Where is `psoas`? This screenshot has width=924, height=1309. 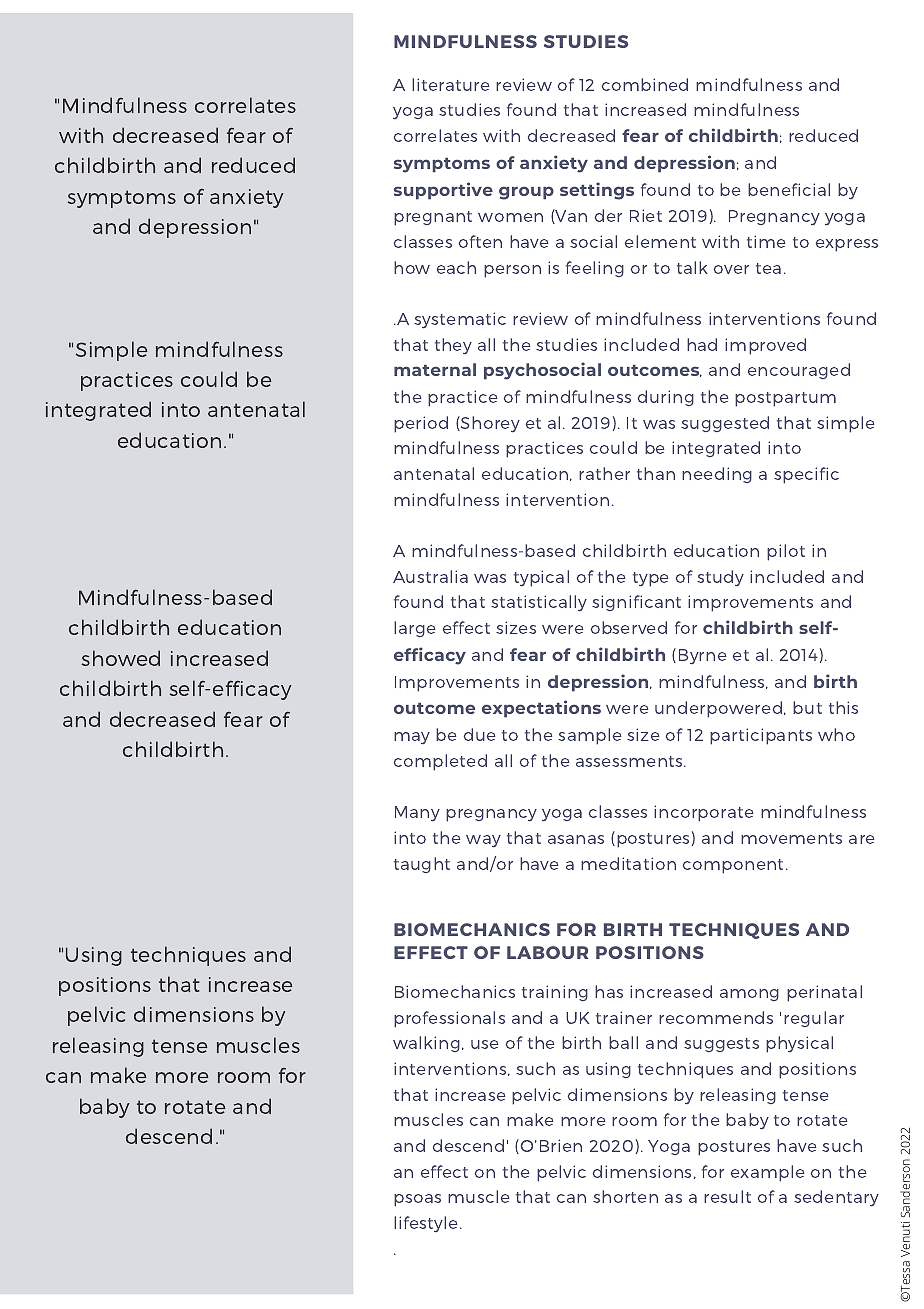 psoas is located at coordinates (417, 1200).
